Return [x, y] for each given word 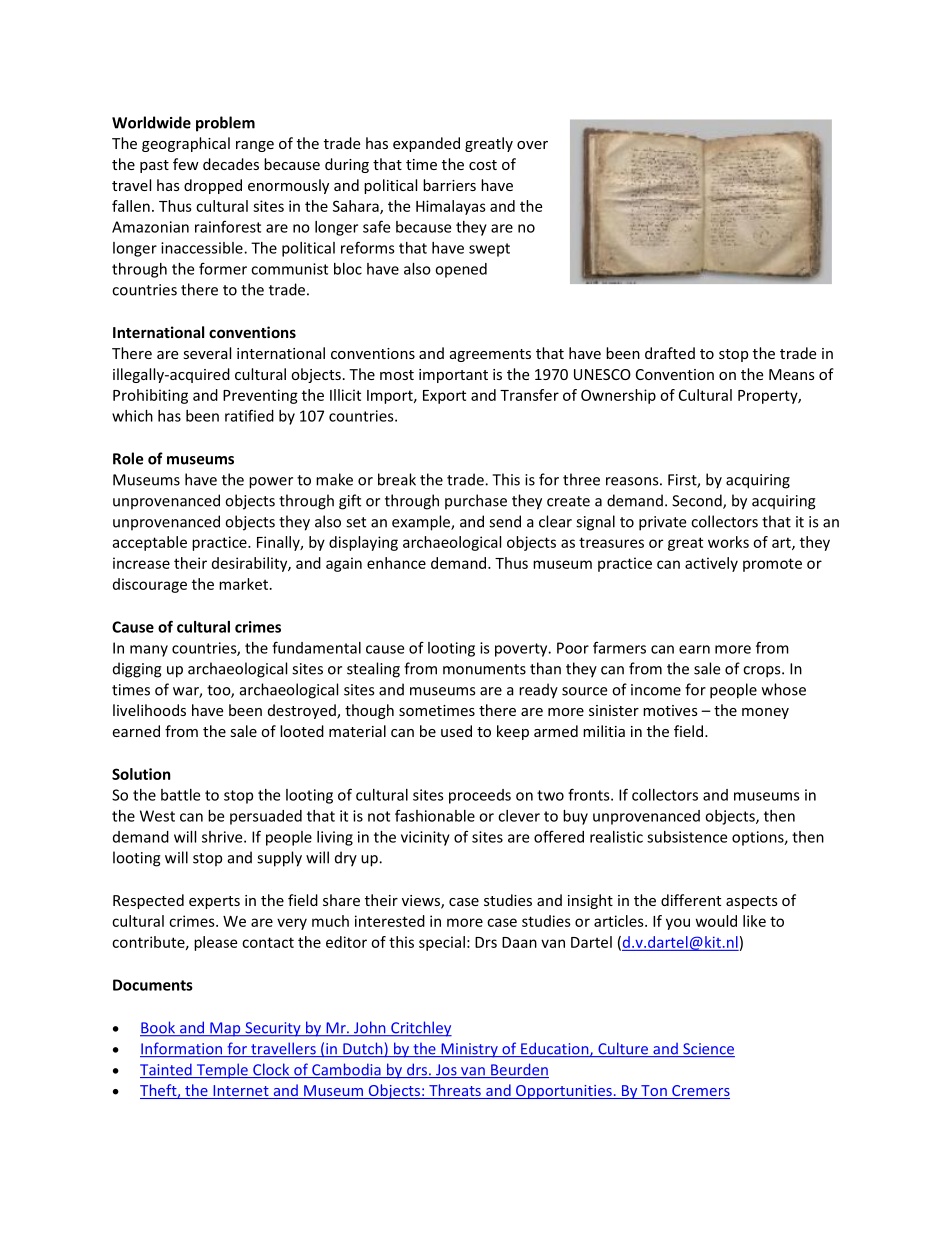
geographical [186, 144]
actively [711, 564]
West [157, 816]
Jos [446, 1071]
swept [489, 250]
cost [483, 165]
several [207, 353]
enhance [396, 563]
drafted [670, 353]
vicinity [425, 838]
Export [444, 397]
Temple [222, 1071]
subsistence [687, 837]
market [243, 584]
